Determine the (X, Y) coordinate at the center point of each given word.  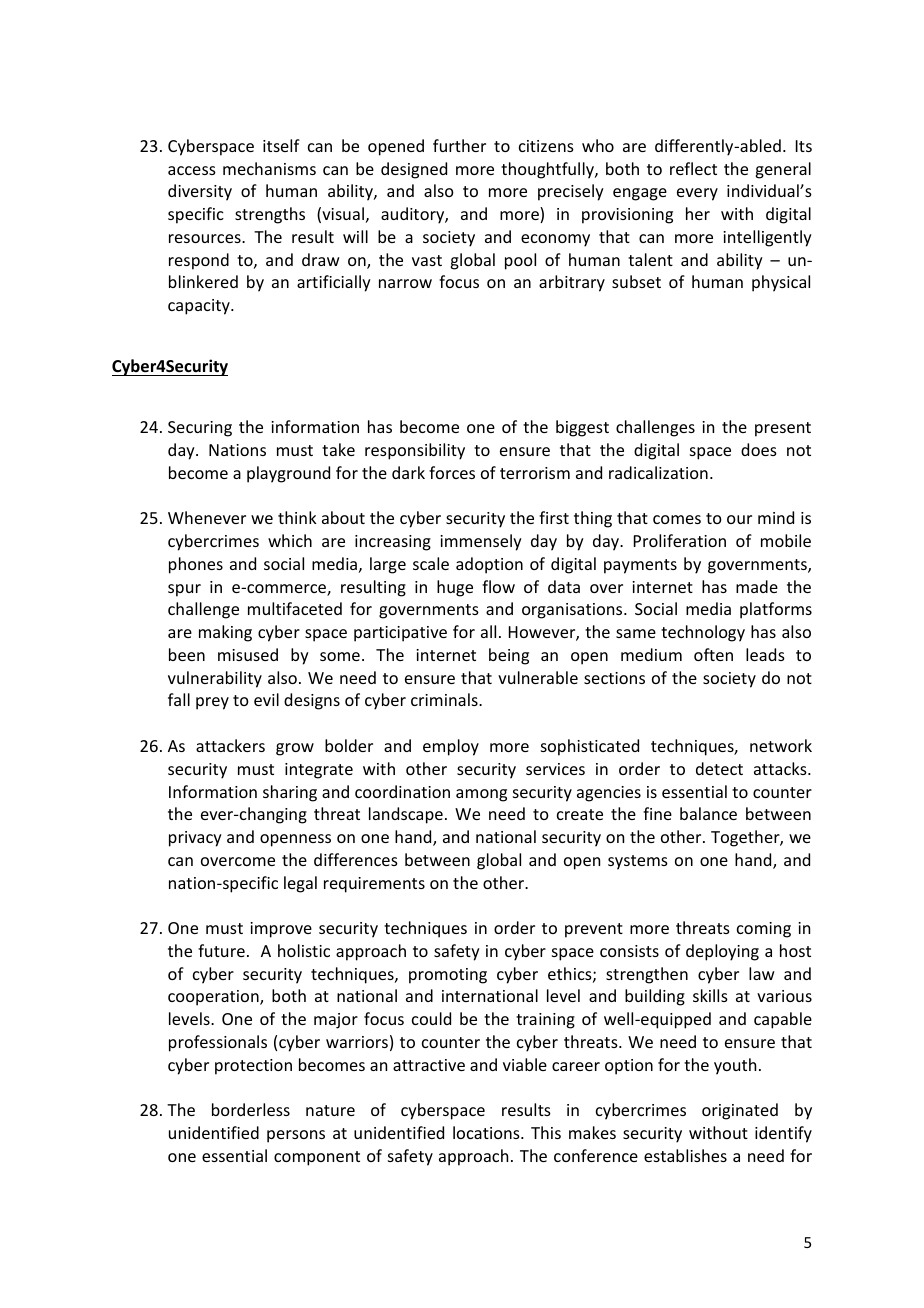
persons (296, 1136)
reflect (693, 168)
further (459, 145)
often (713, 654)
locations (487, 1132)
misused (248, 654)
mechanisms (269, 168)
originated (740, 1111)
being (509, 656)
